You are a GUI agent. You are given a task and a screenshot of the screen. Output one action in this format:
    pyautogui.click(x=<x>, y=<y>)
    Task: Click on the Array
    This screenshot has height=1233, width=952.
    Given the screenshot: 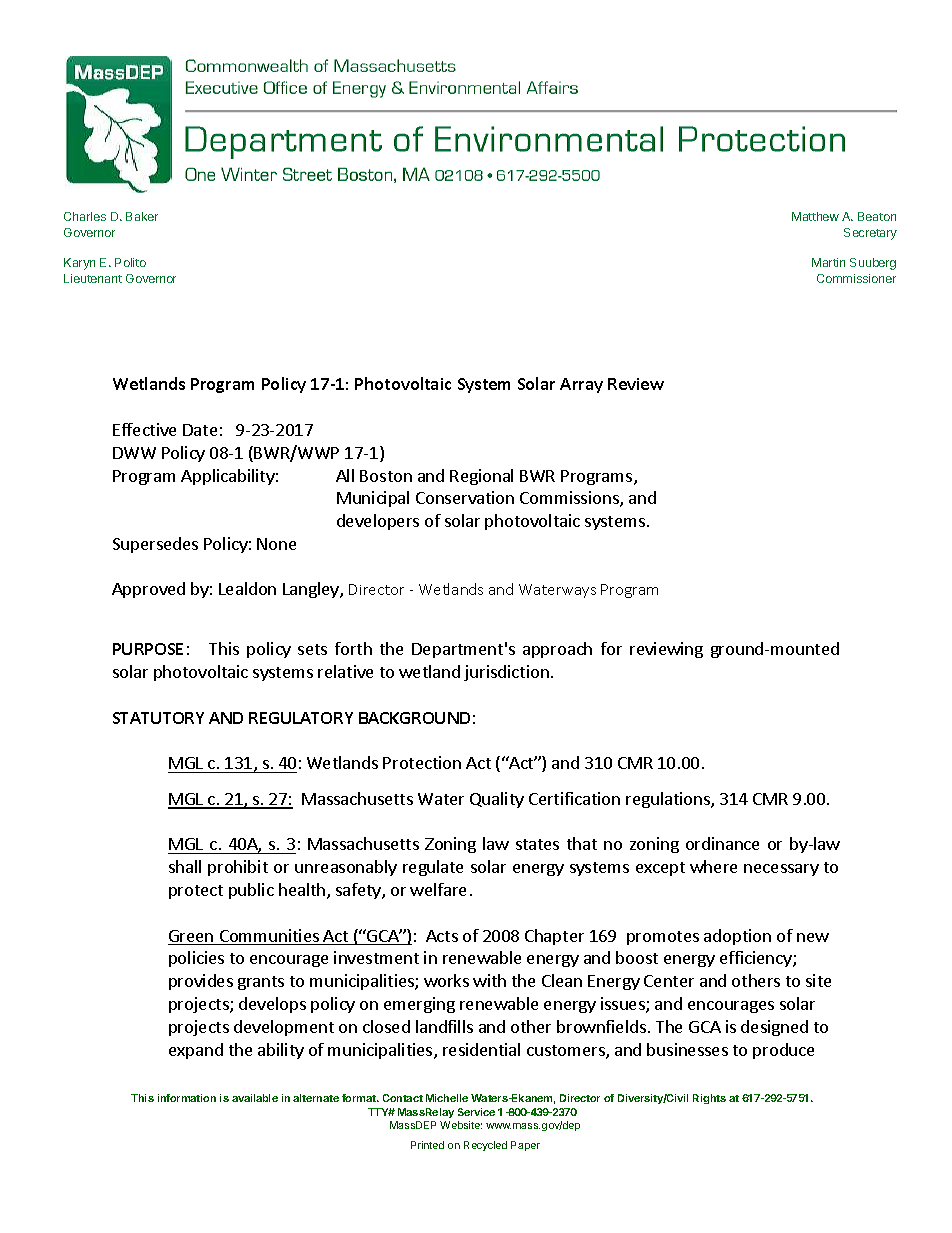 What is the action you would take?
    pyautogui.click(x=581, y=385)
